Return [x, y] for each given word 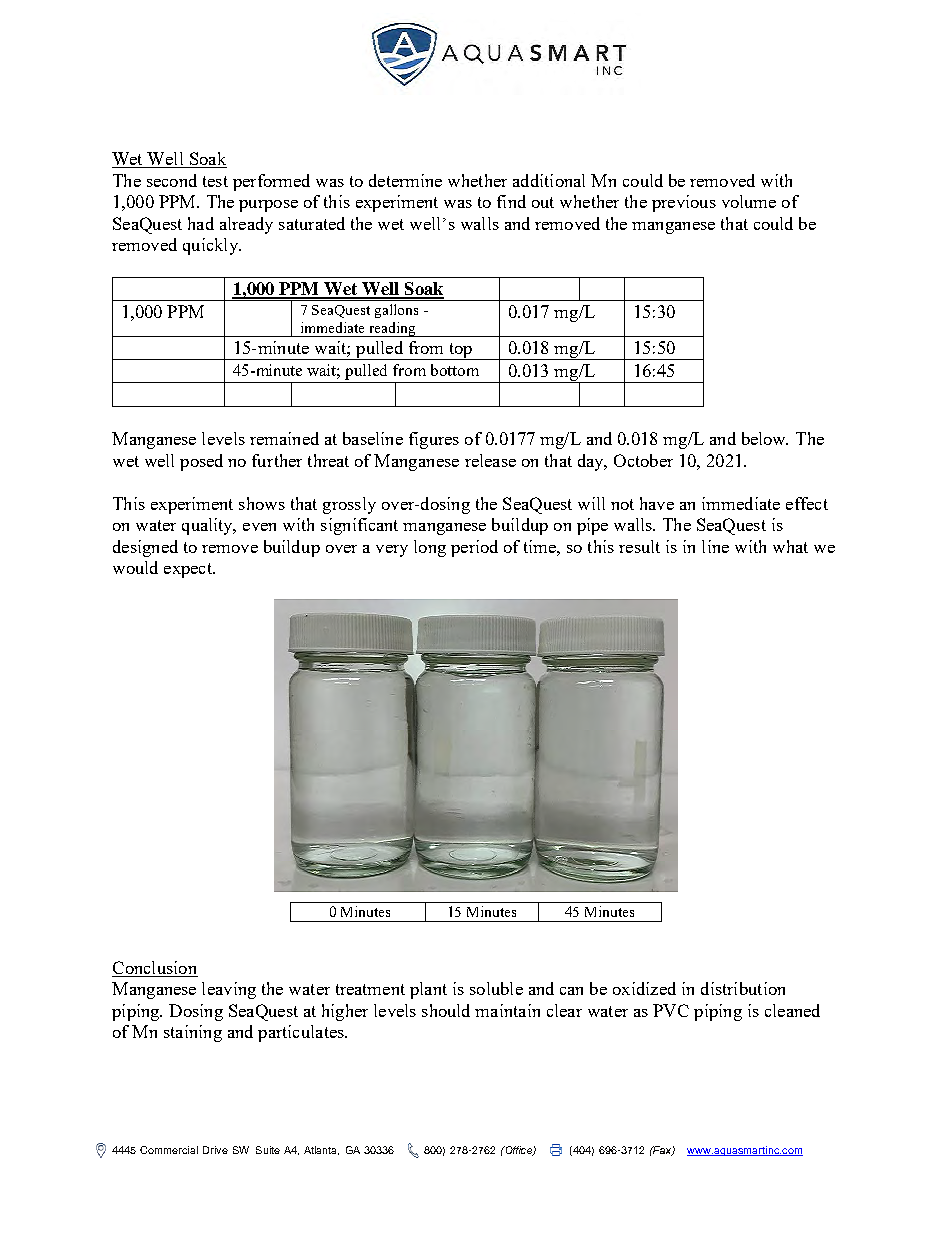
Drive [215, 1150]
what [790, 546]
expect [189, 570]
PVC [671, 1010]
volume [749, 201]
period [474, 548]
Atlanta [321, 1150]
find [511, 201]
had [201, 223]
